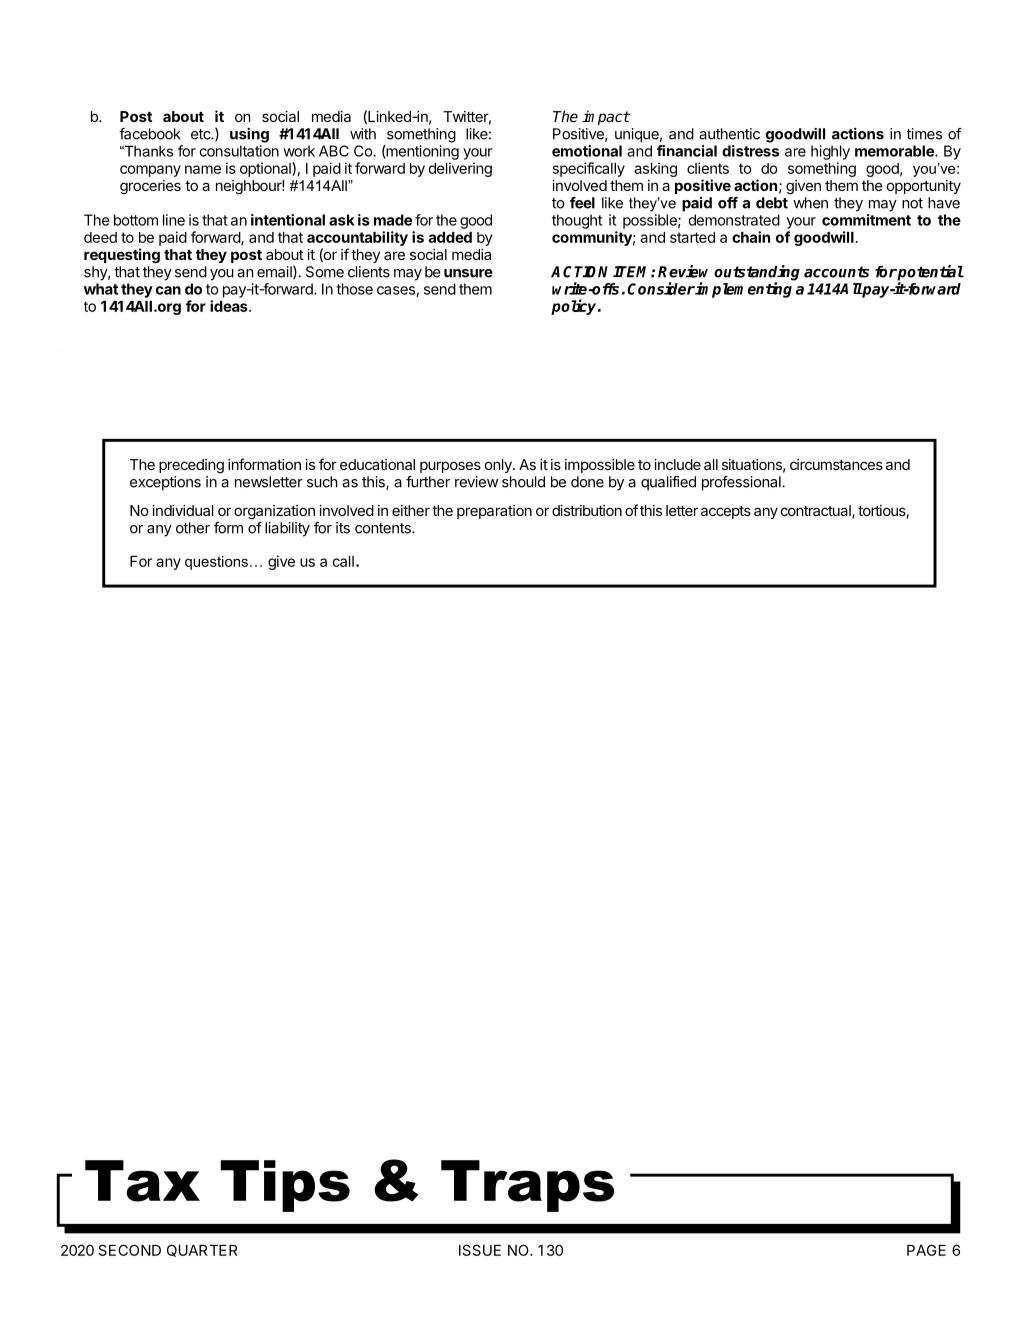 The height and width of the screenshot is (1320, 1020). I want to click on individual, so click(183, 510).
